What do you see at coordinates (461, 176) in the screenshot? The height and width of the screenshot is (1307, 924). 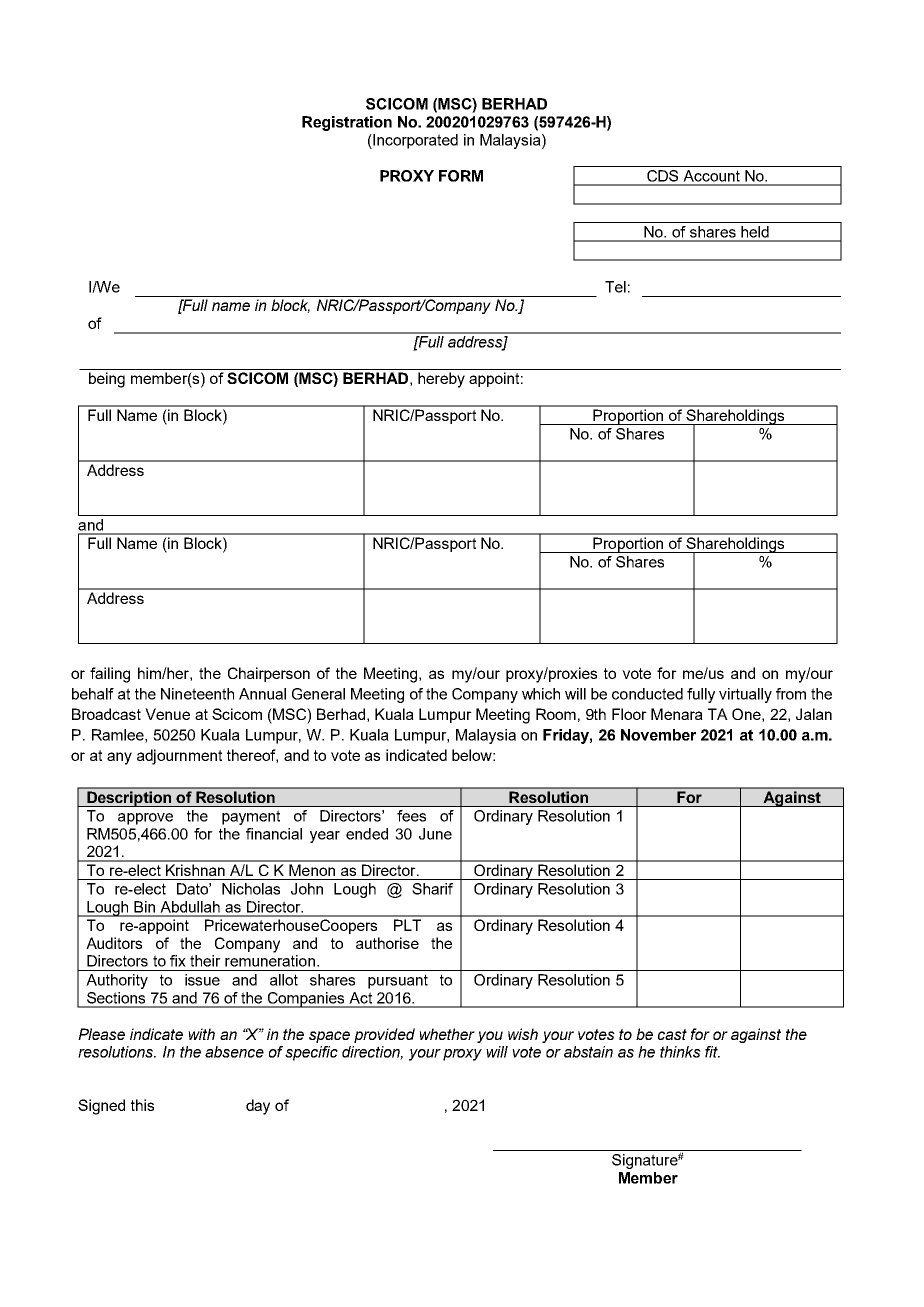 I see `FORM` at bounding box center [461, 176].
